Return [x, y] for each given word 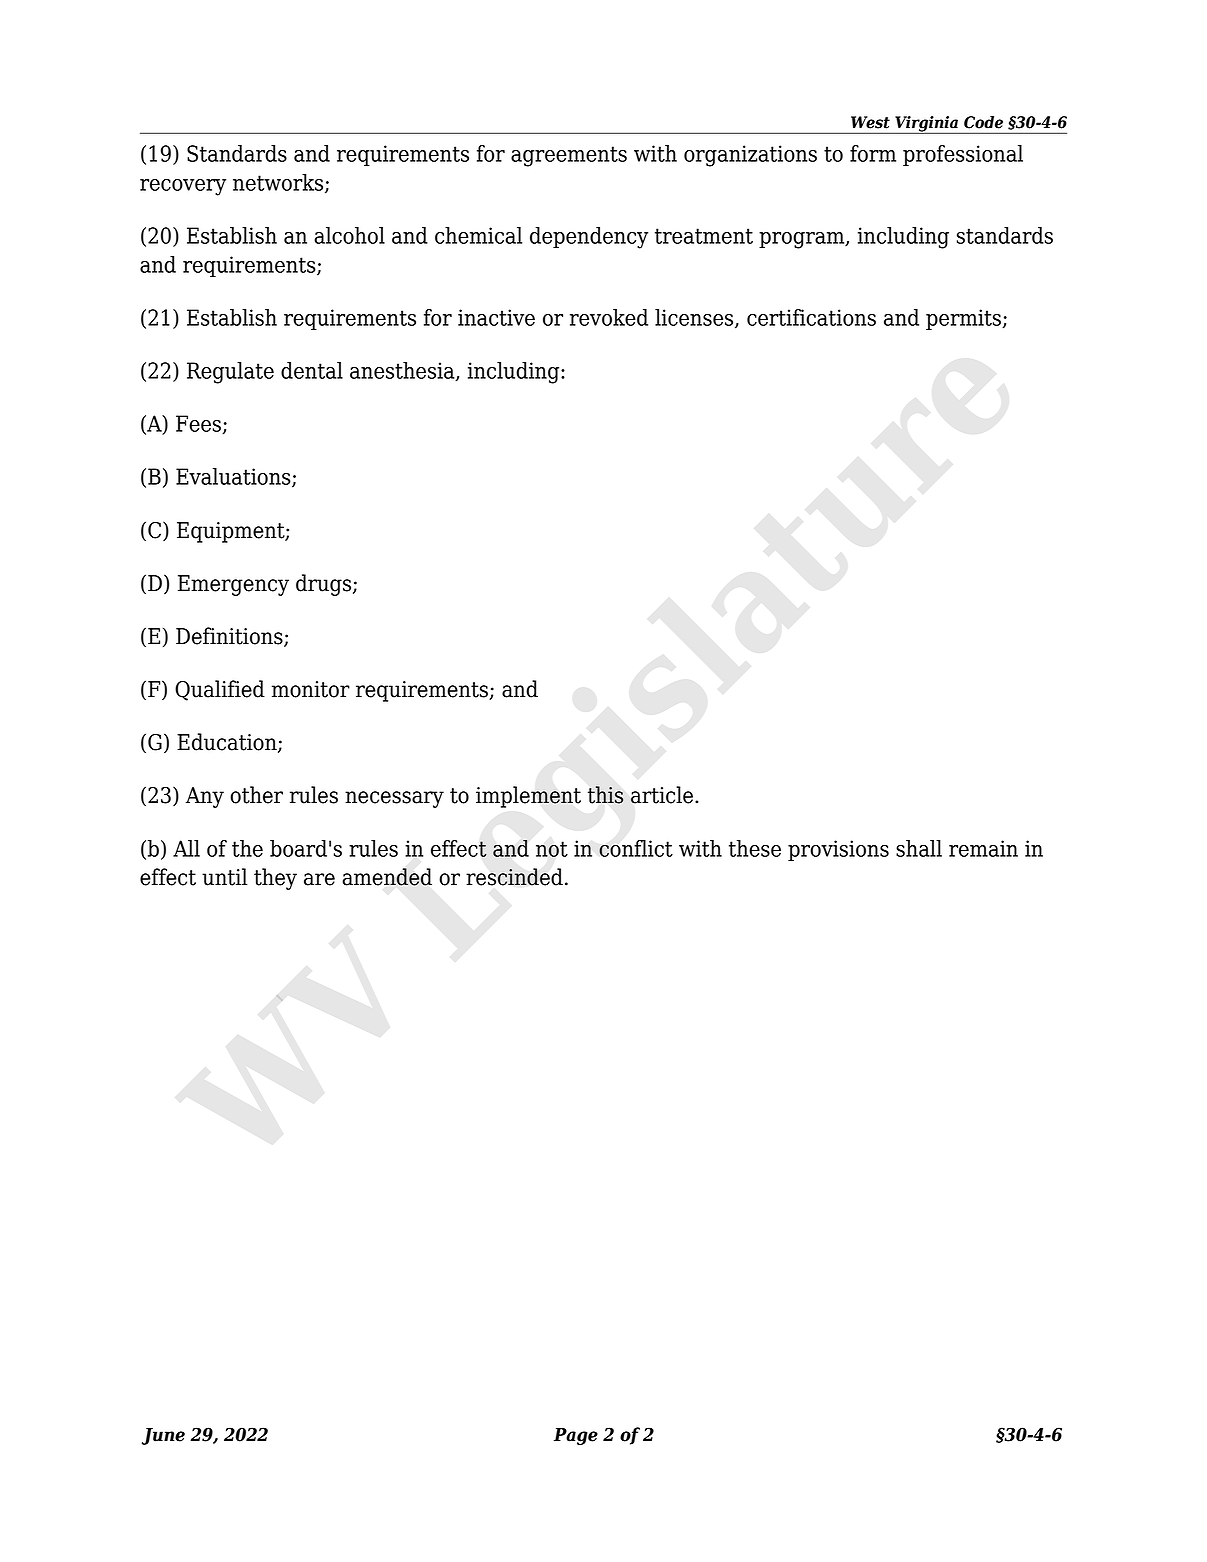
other [256, 795]
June [163, 1436]
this [605, 795]
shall [919, 848]
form [873, 153]
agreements [569, 156]
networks [279, 183]
